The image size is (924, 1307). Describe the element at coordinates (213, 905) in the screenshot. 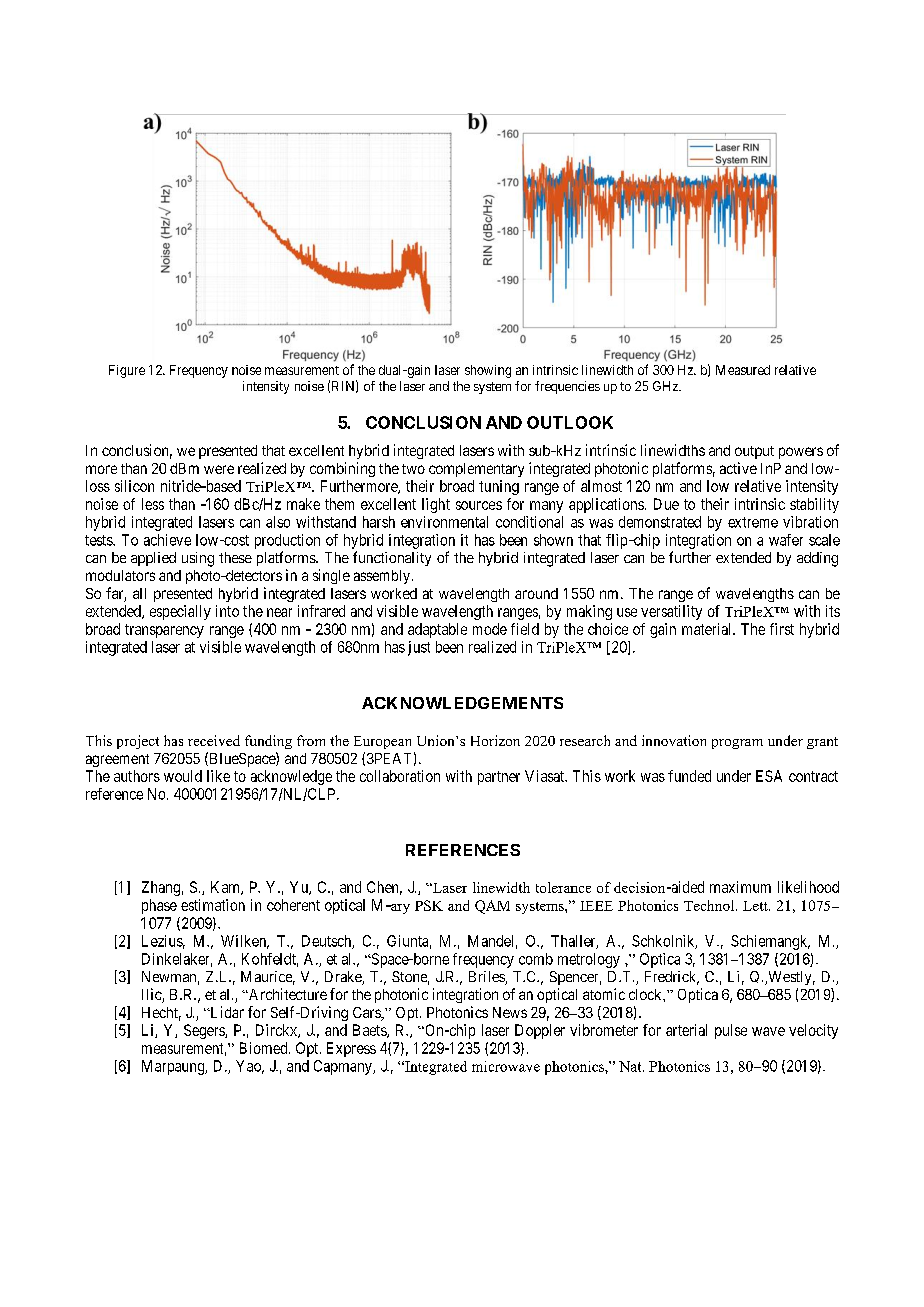

I see `estimation` at that location.
